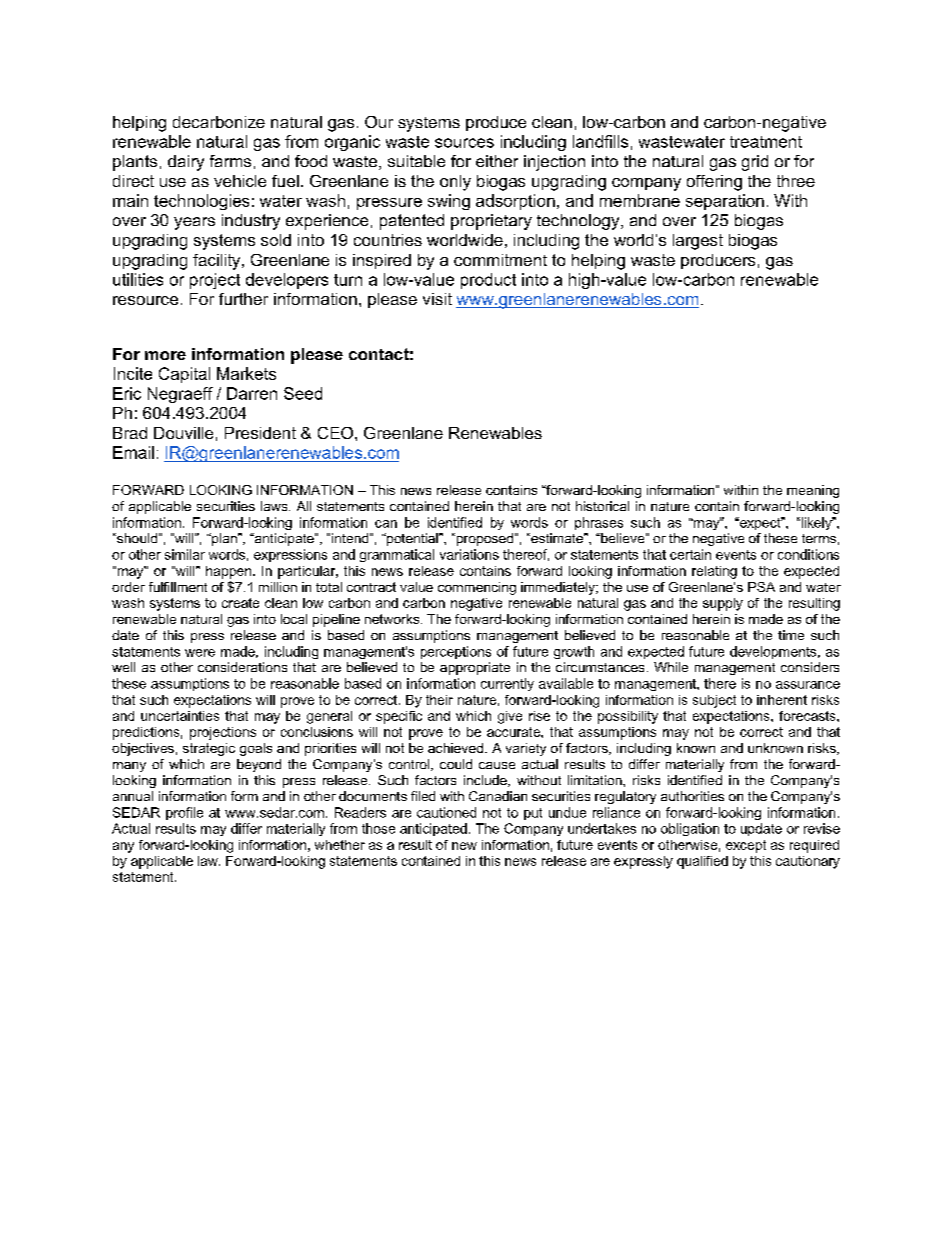 This screenshot has width=952, height=1233. What do you see at coordinates (242, 667) in the screenshot?
I see `considerations` at bounding box center [242, 667].
